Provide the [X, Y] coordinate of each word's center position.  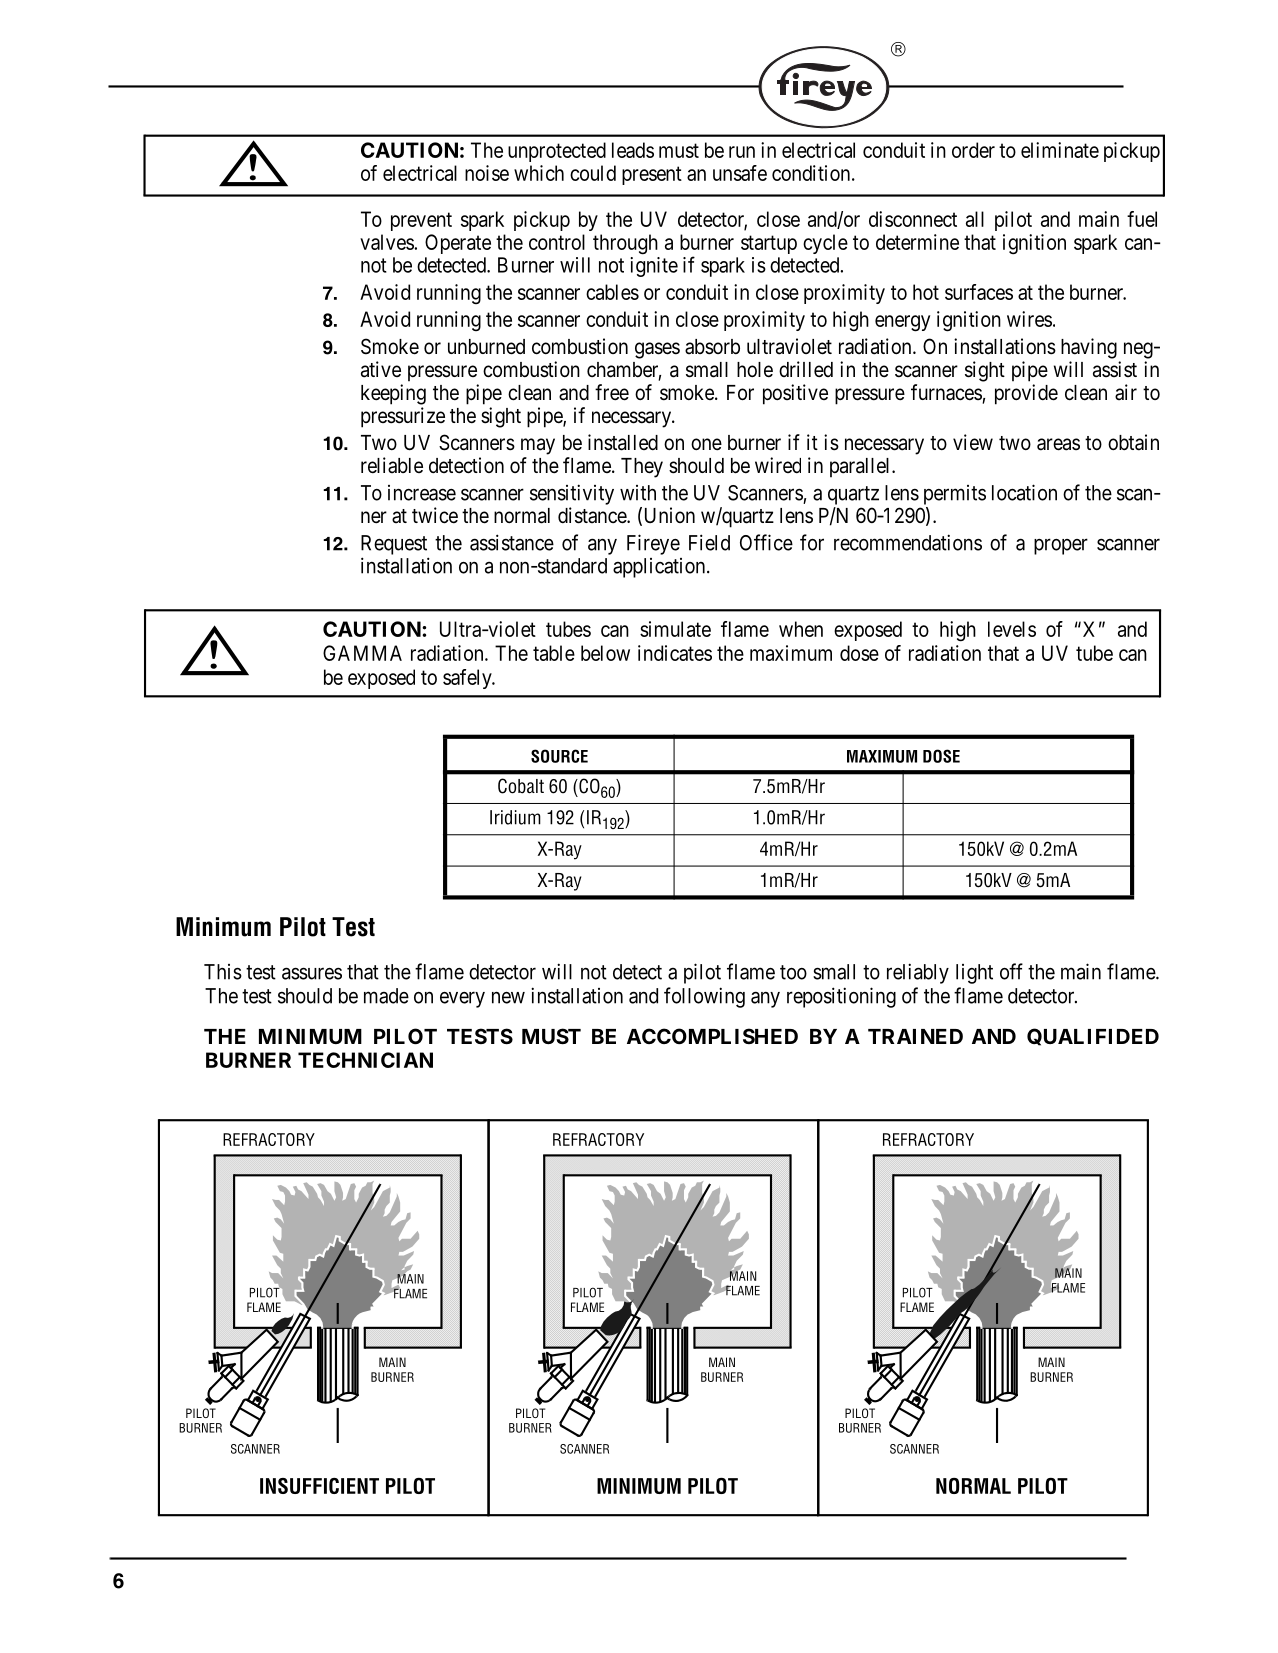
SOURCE [559, 756]
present [652, 175]
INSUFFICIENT [319, 1486]
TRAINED [915, 1036]
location [1024, 492]
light [974, 974]
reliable [392, 465]
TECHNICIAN [365, 1060]
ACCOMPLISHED [712, 1036]
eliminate [1060, 150]
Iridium [515, 817]
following [704, 997]
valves [387, 242]
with [638, 493]
